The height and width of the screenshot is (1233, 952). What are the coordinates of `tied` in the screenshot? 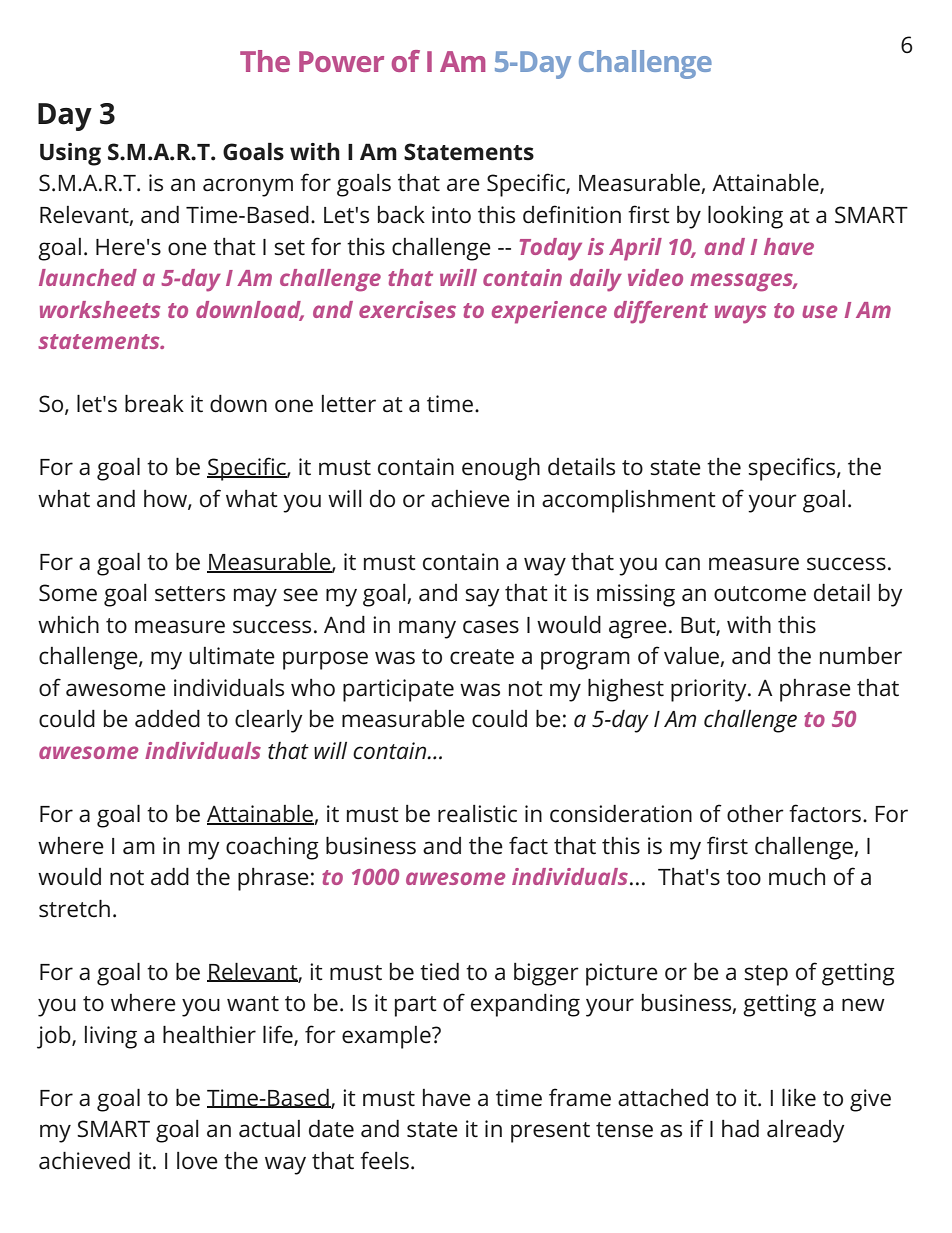 It's located at (439, 972).
